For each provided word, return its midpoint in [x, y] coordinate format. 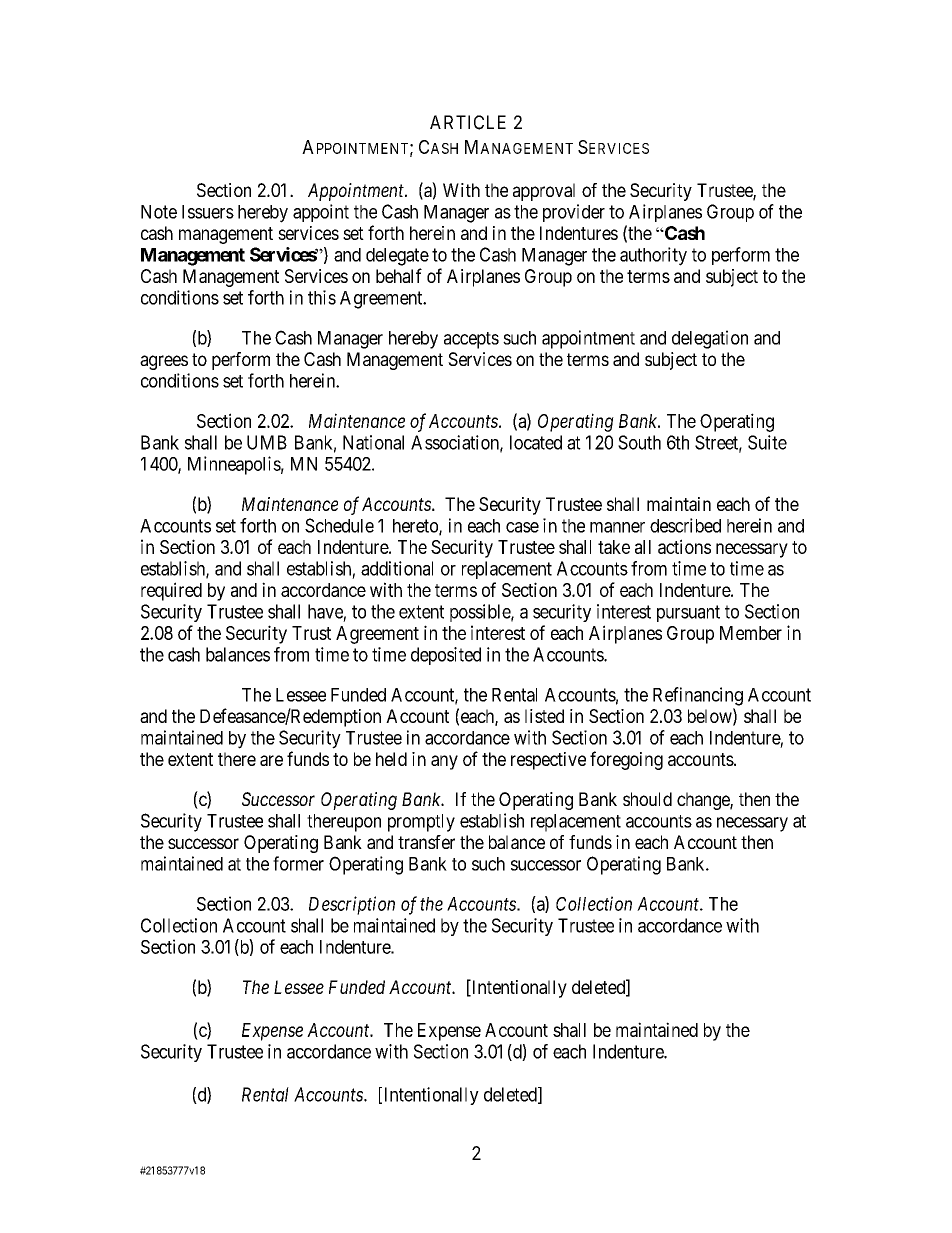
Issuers [208, 212]
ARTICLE [468, 122]
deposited [446, 656]
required [171, 591]
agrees [164, 362]
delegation [710, 339]
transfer [426, 842]
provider [574, 213]
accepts [471, 340]
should [647, 799]
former [298, 863]
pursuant [688, 613]
